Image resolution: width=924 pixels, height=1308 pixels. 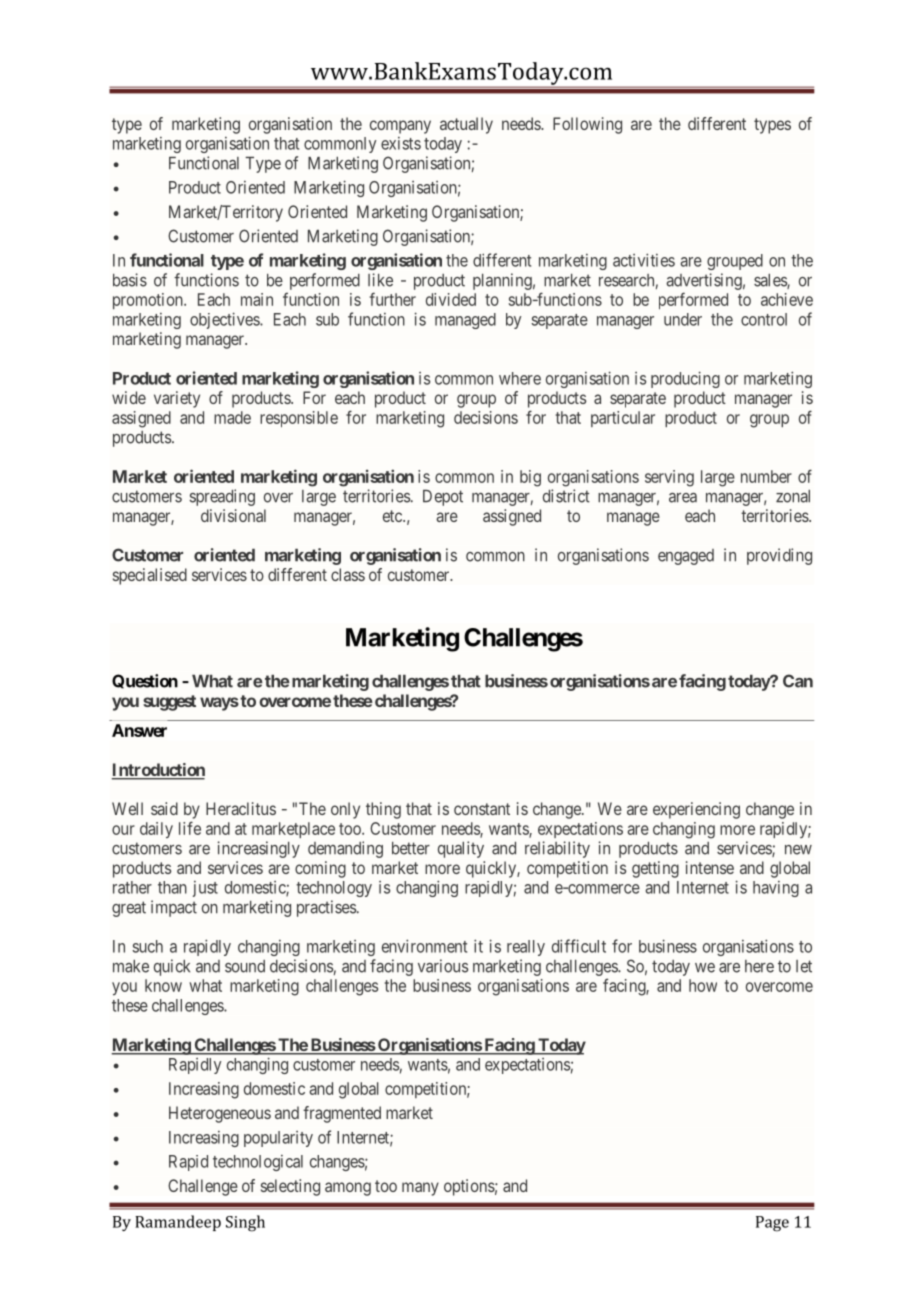 I want to click on actually, so click(x=466, y=125).
